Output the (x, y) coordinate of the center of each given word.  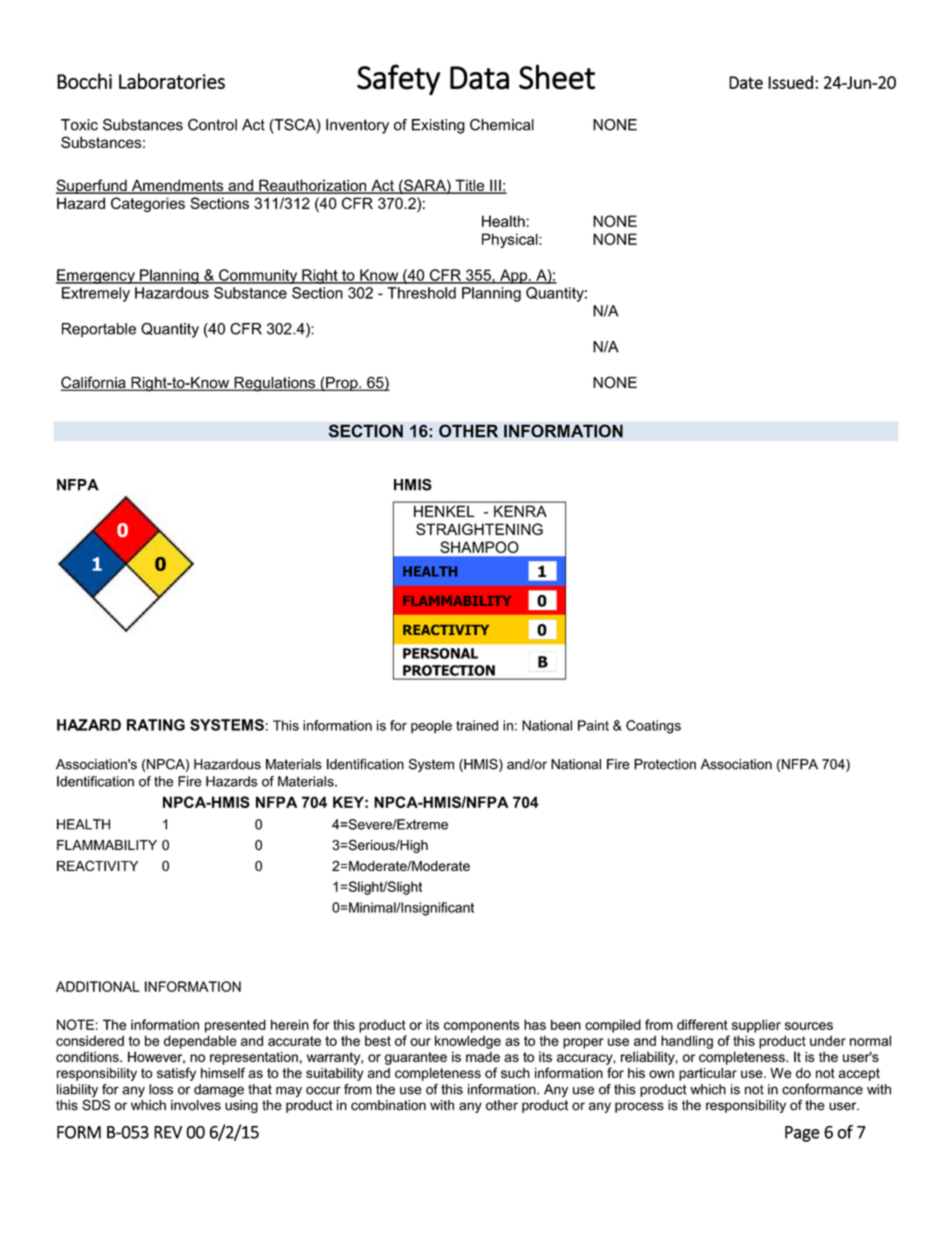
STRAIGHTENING (479, 529)
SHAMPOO (479, 547)
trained (477, 725)
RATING (156, 725)
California (94, 383)
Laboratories (172, 81)
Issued (790, 82)
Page (802, 1134)
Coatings (653, 727)
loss (161, 1089)
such (515, 1073)
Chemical (502, 125)
